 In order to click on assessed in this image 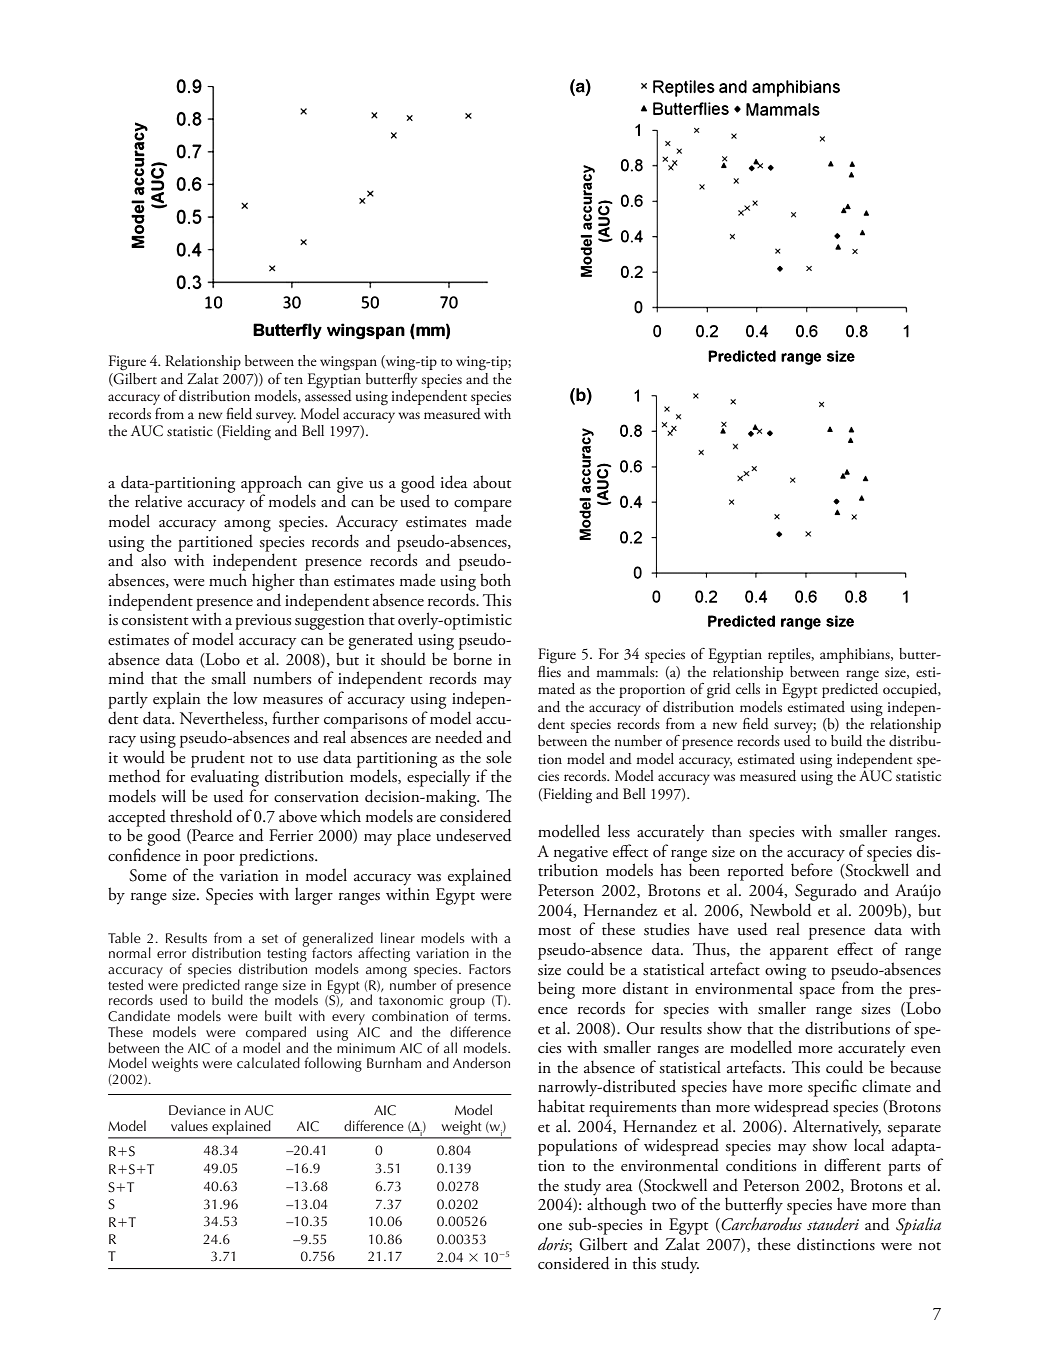, I will do `click(328, 396)`.
